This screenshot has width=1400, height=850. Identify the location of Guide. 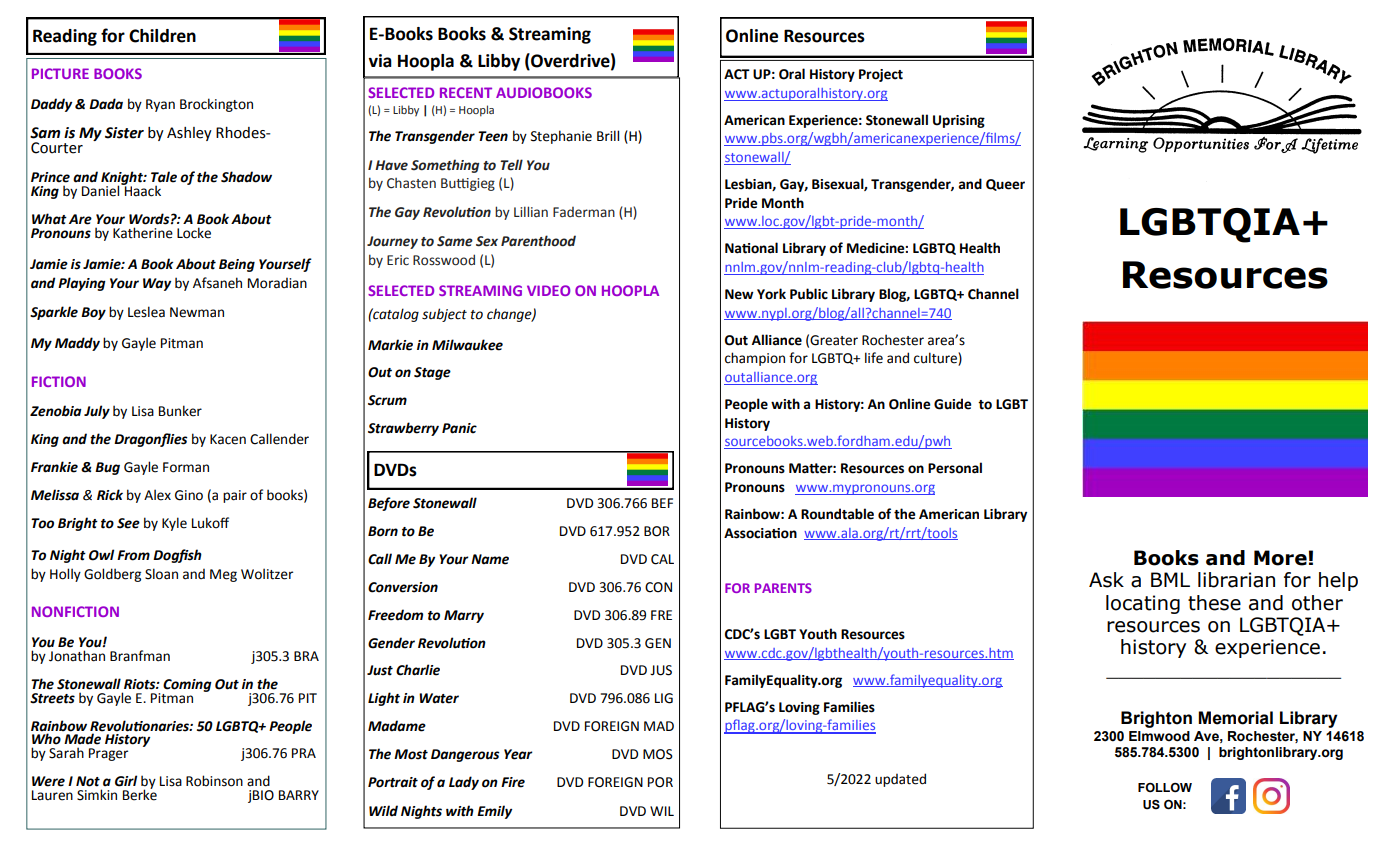
(953, 404).
